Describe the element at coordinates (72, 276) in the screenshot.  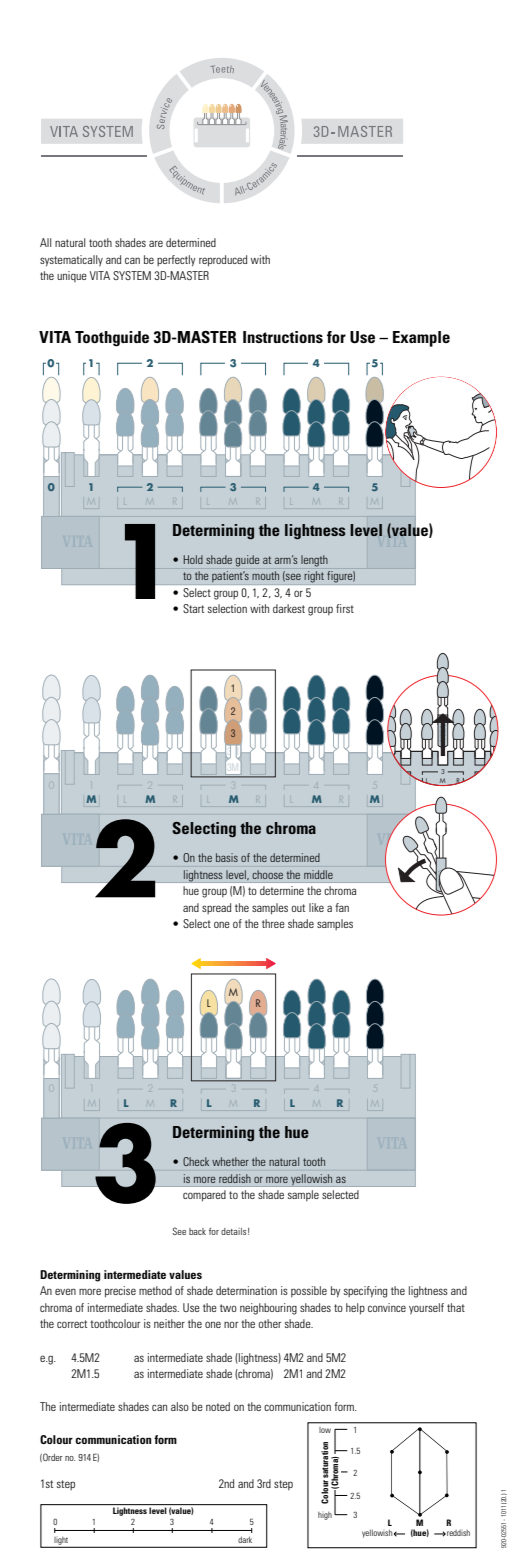
I see `unique` at that location.
